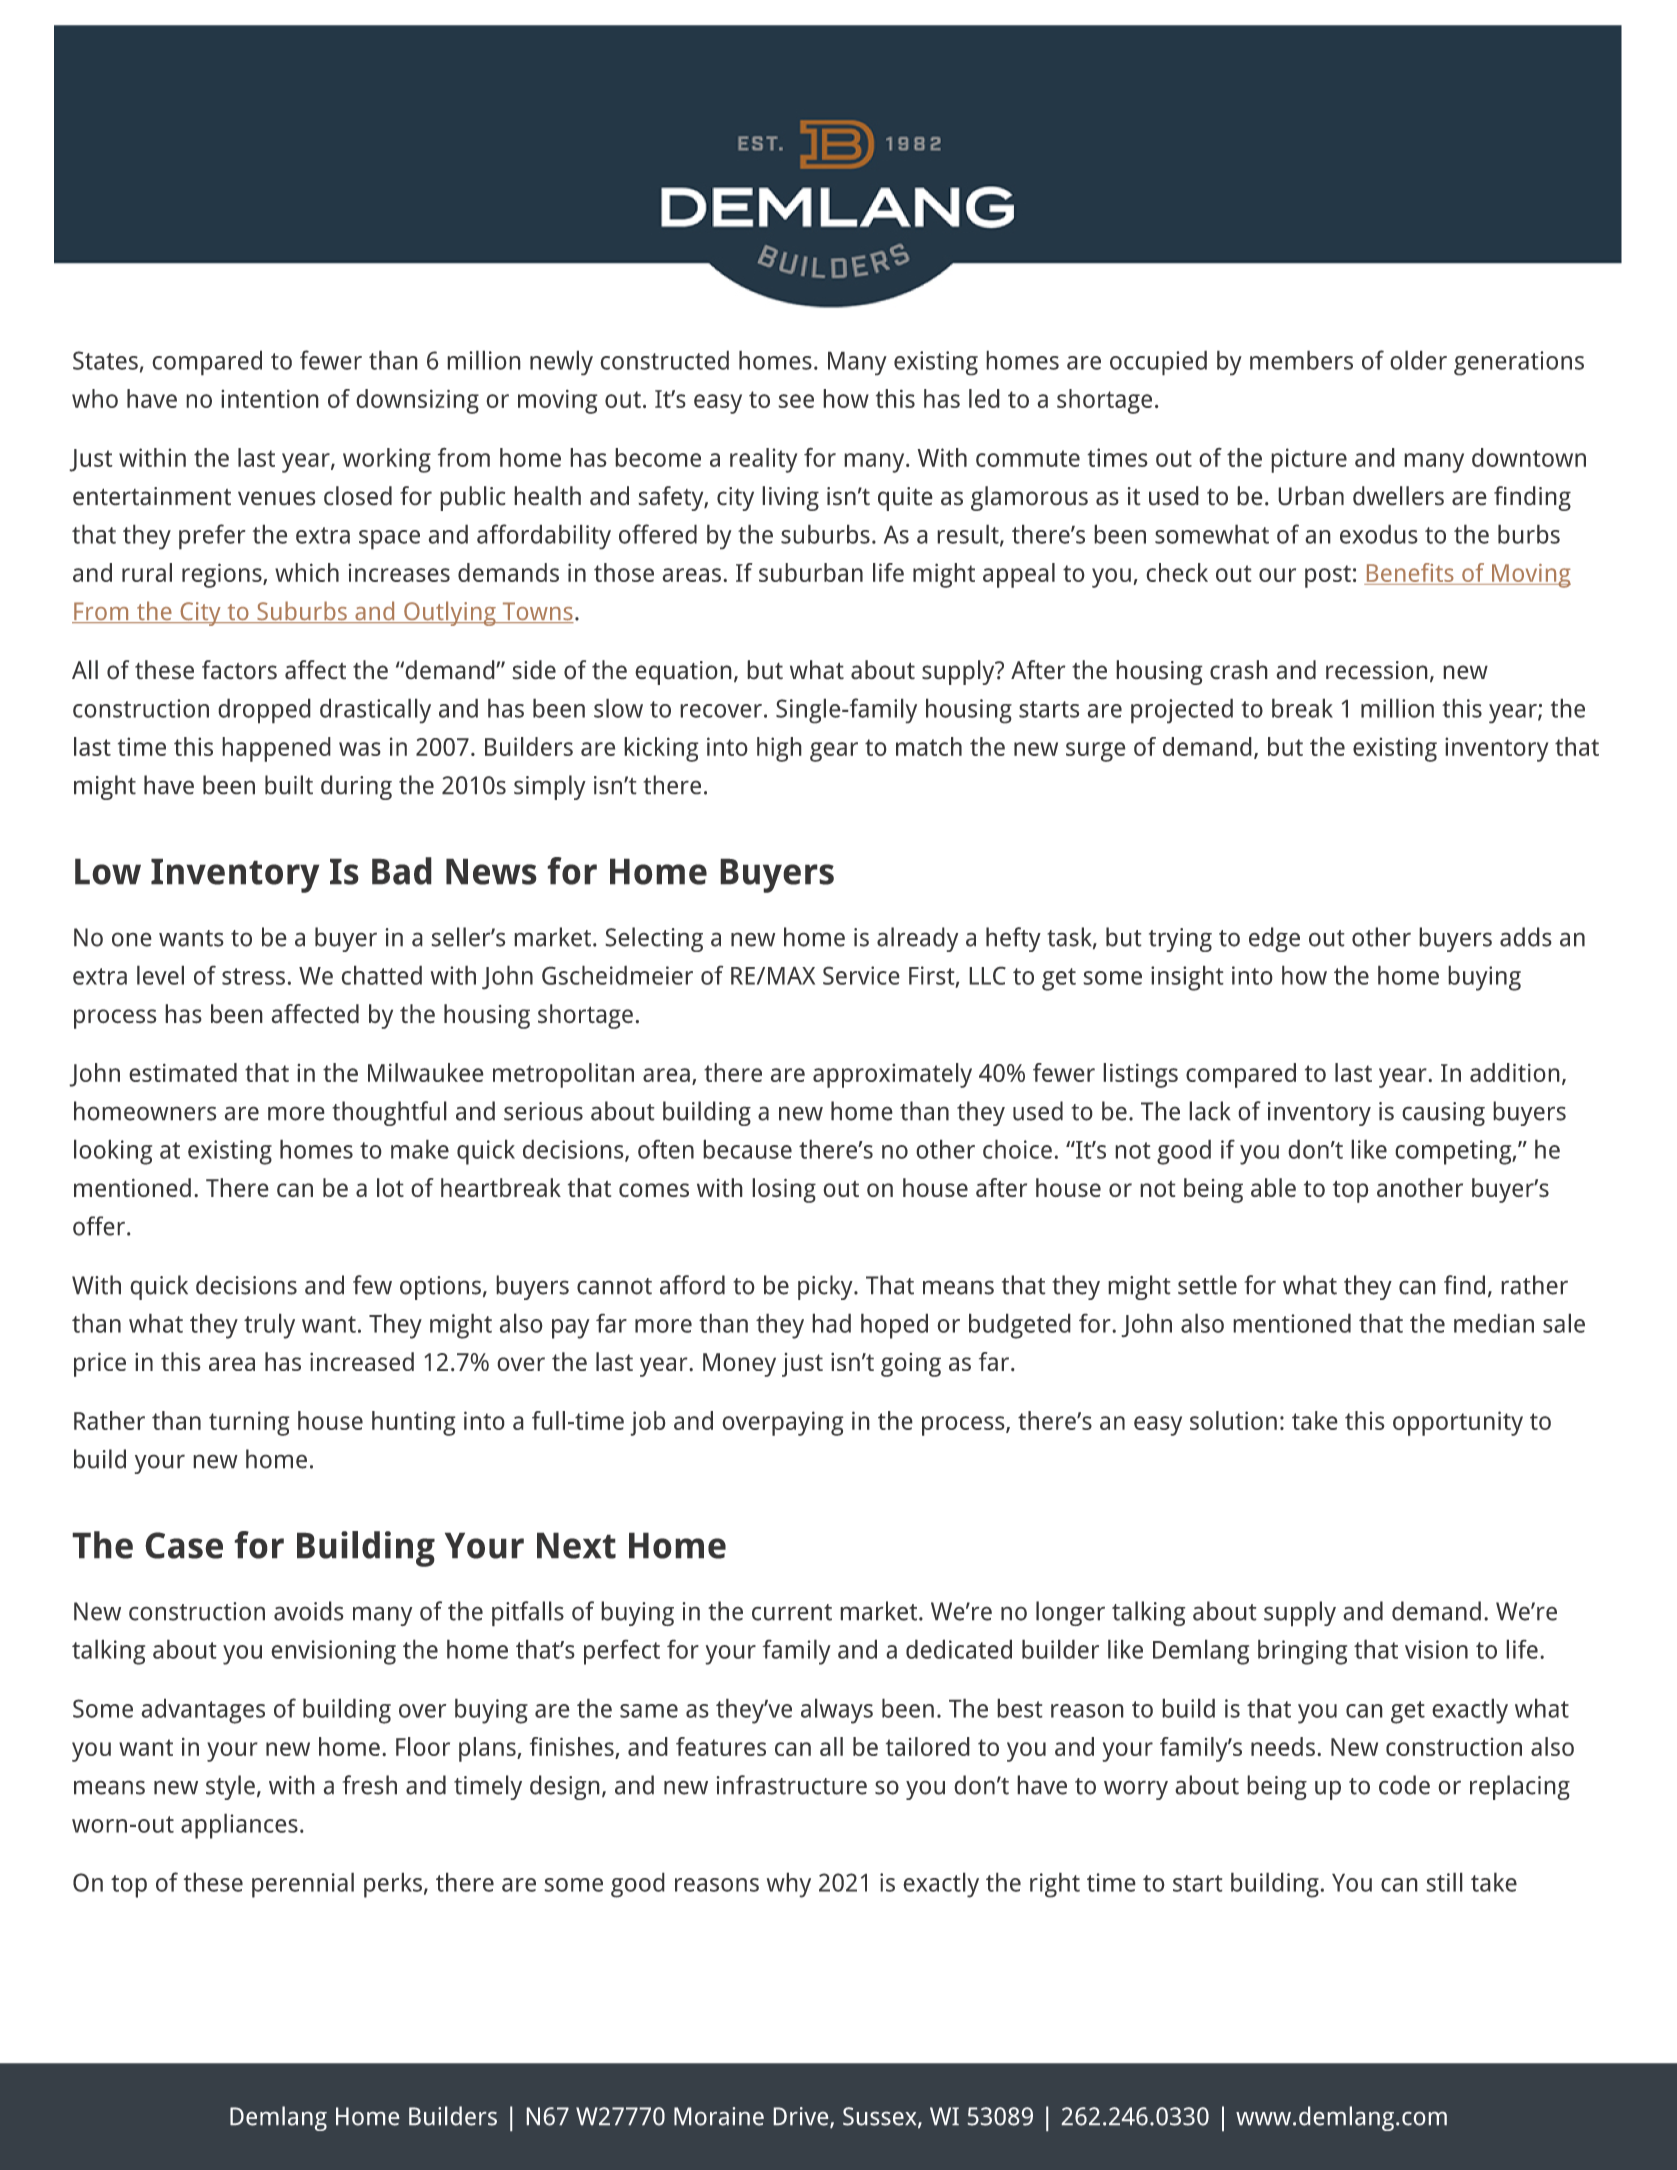  I want to click on see, so click(796, 401).
